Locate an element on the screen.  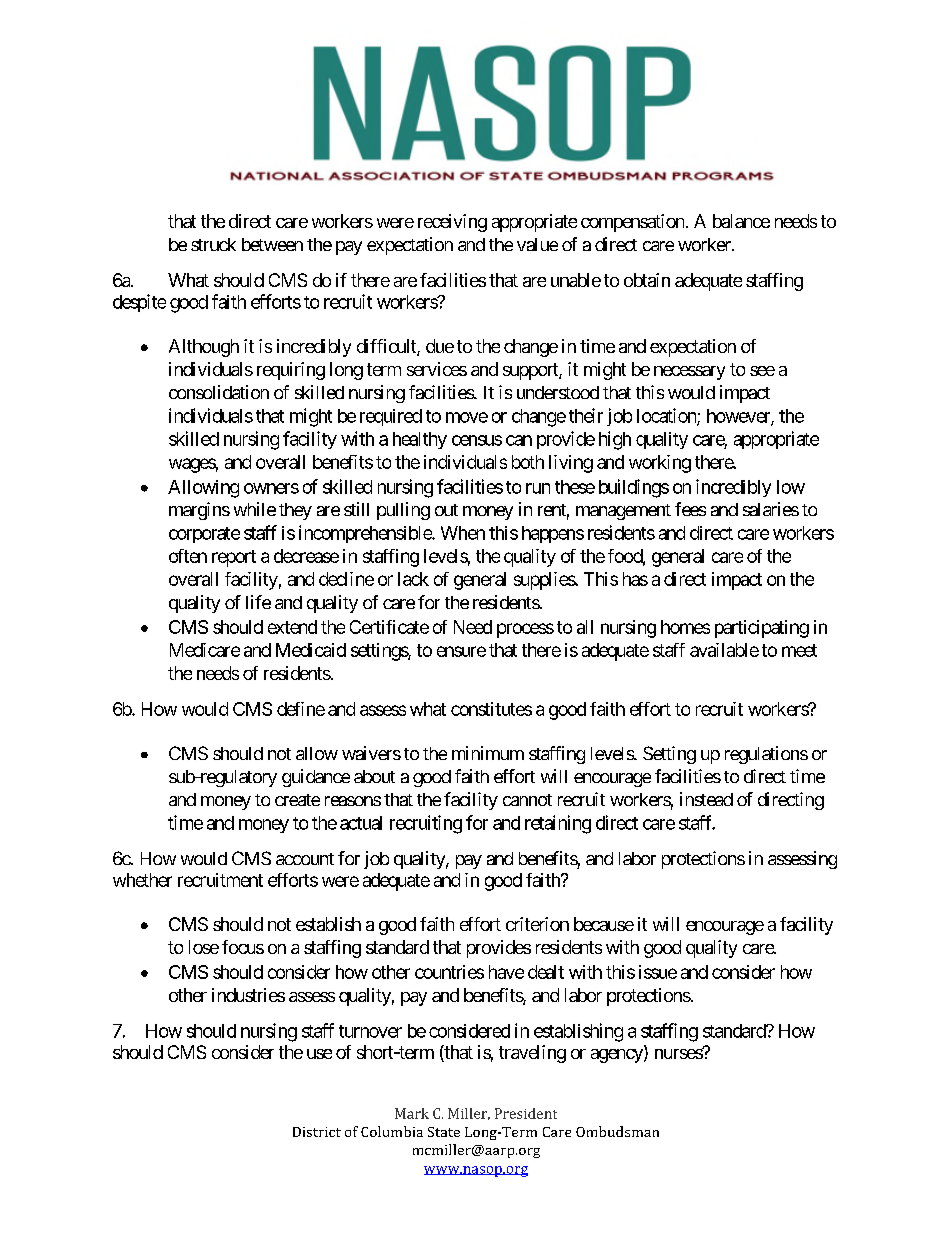
fees is located at coordinates (690, 509).
